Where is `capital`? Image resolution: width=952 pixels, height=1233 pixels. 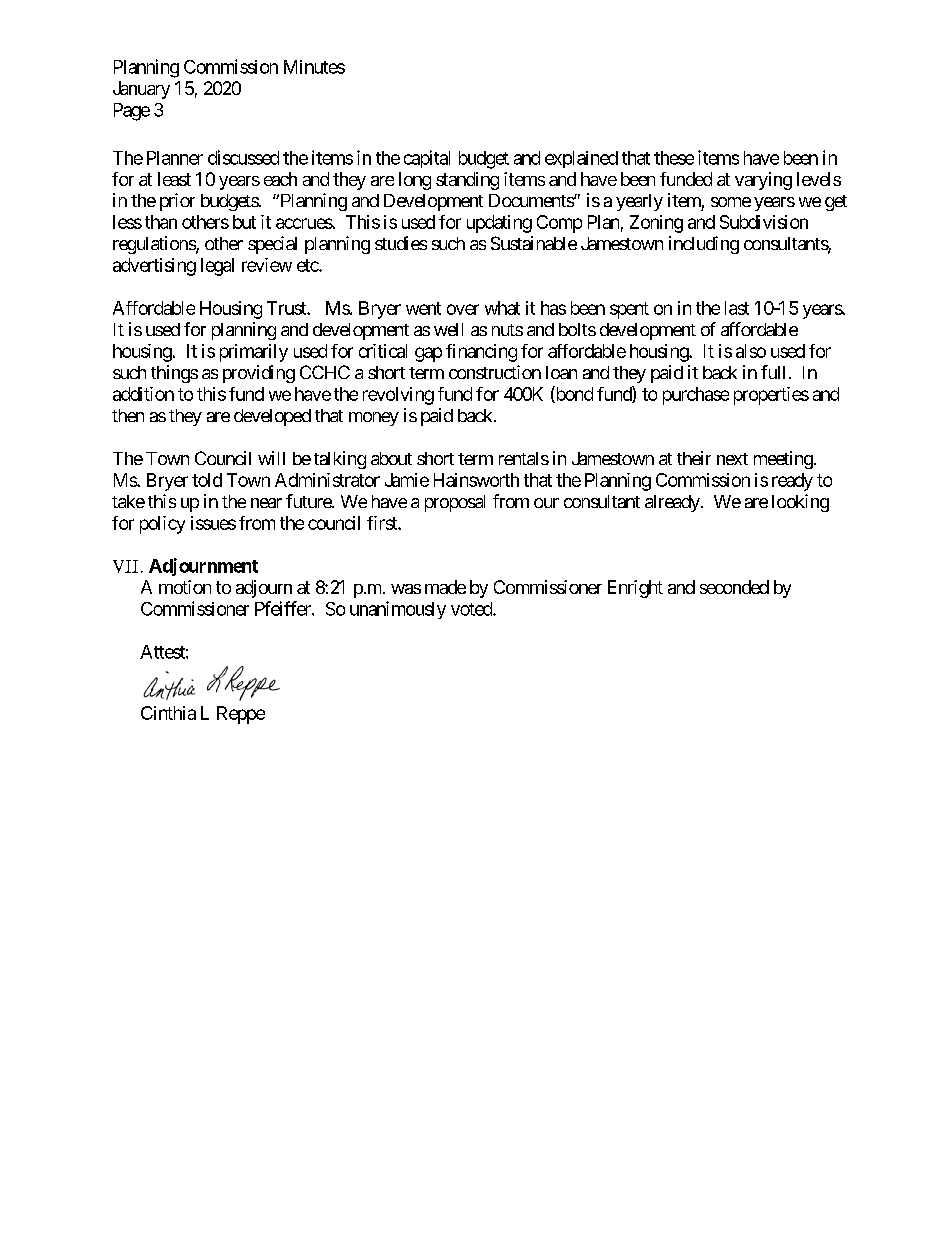 capital is located at coordinates (427, 159).
